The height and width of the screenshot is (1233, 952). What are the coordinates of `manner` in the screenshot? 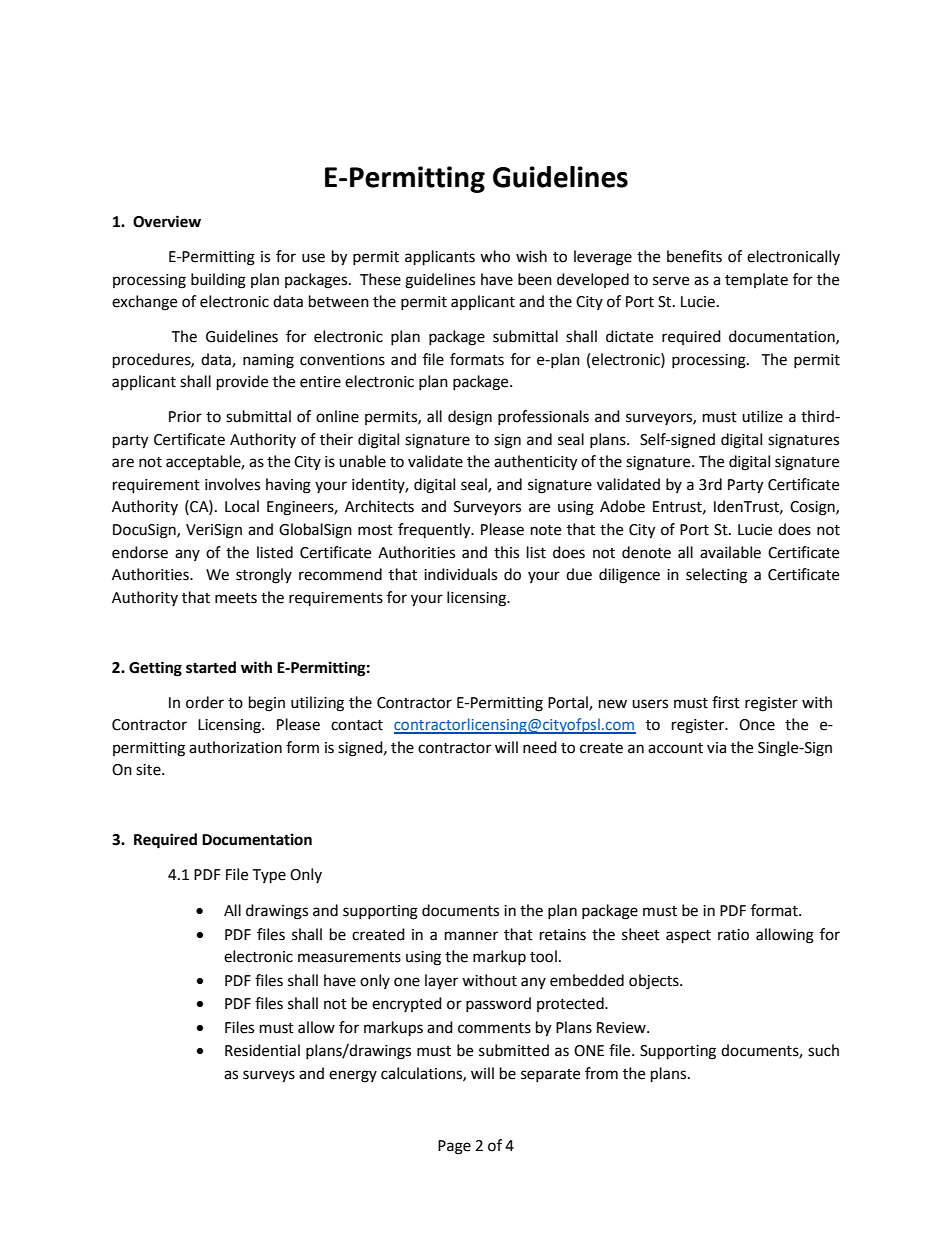 It's located at (471, 936).
